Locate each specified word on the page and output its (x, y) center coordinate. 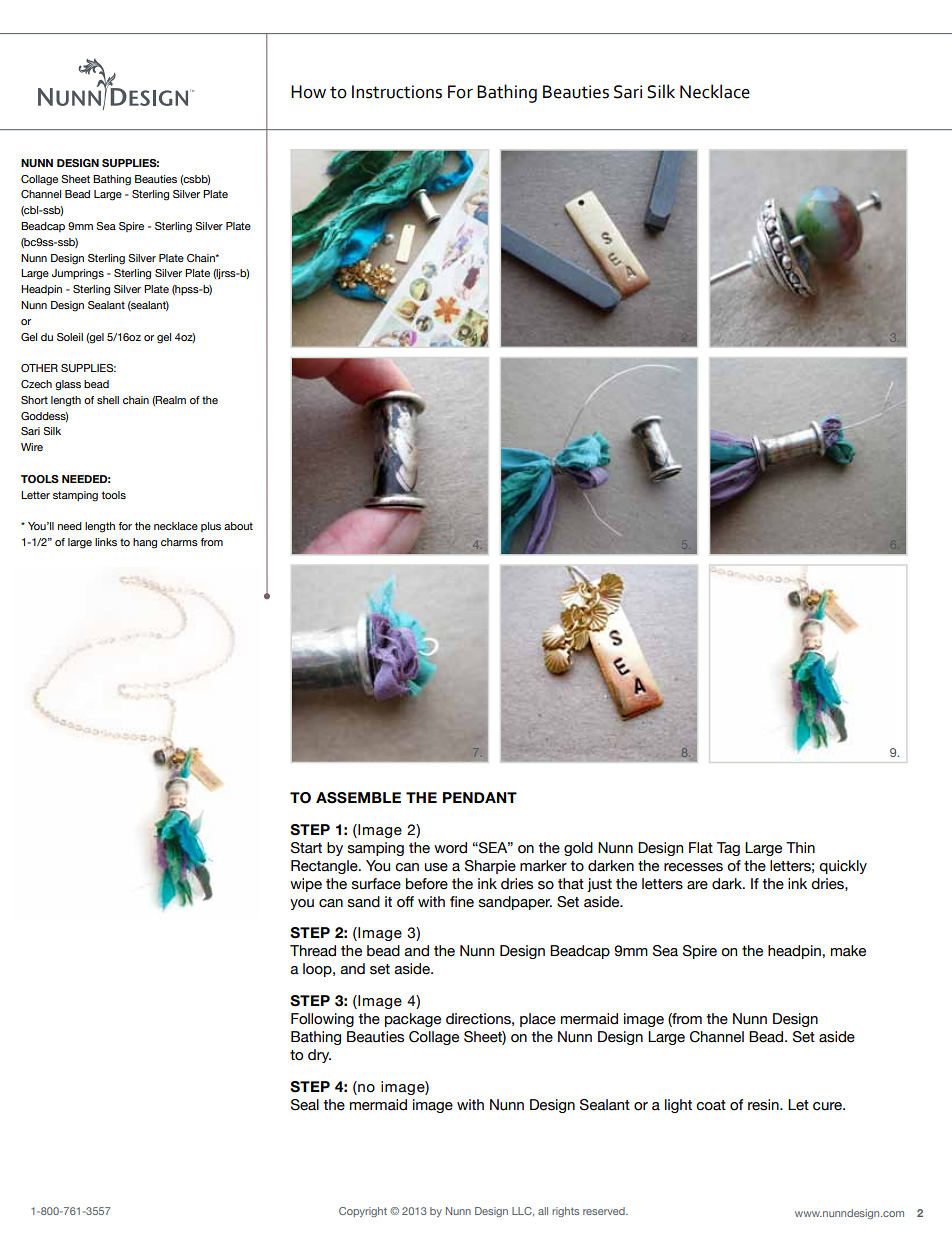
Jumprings (78, 274)
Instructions (397, 92)
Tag (728, 849)
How (308, 92)
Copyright (363, 1212)
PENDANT (480, 797)
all (543, 1211)
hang (145, 543)
